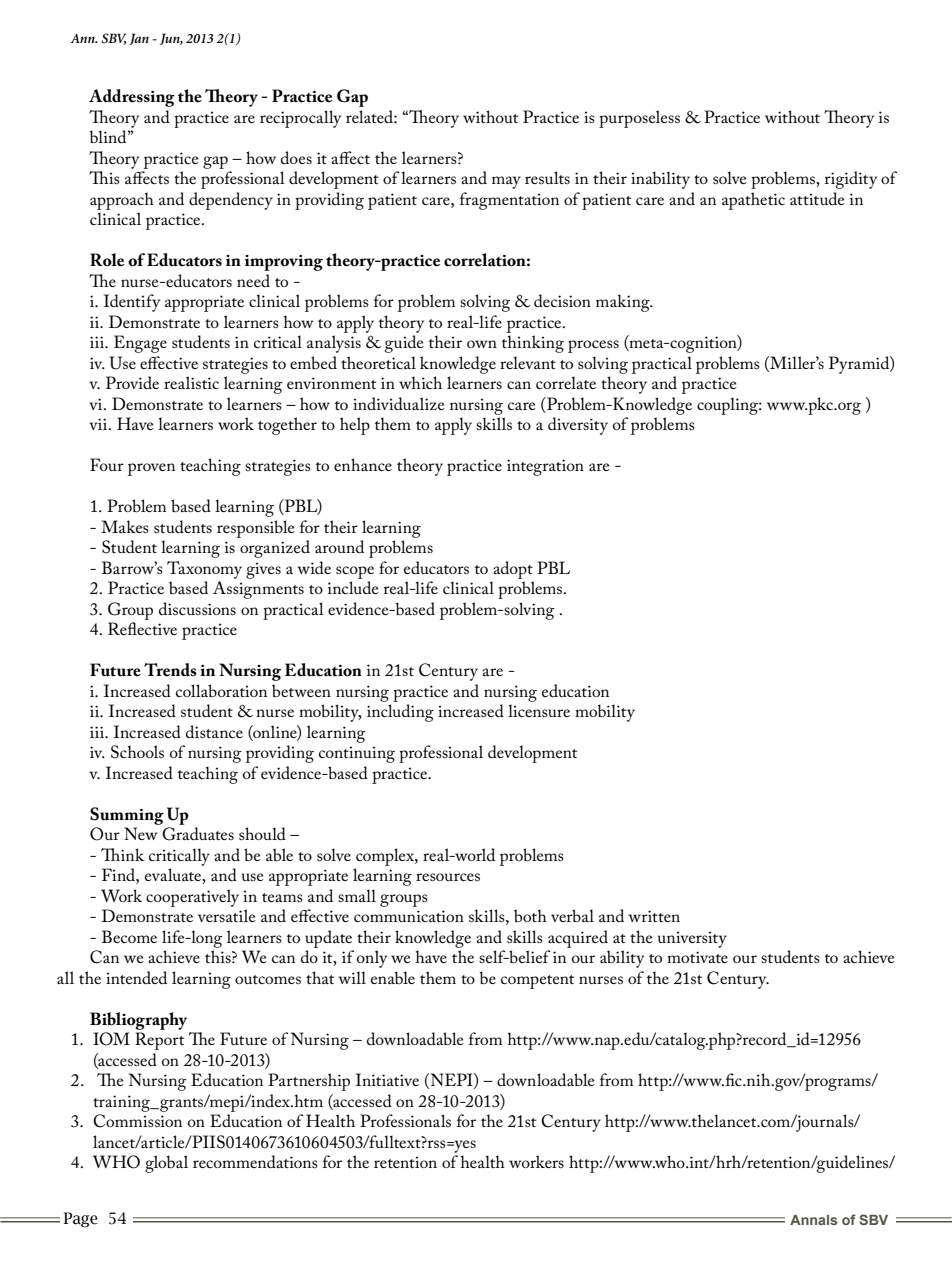 This image has height=1265, width=952. I want to click on licensure, so click(539, 710).
